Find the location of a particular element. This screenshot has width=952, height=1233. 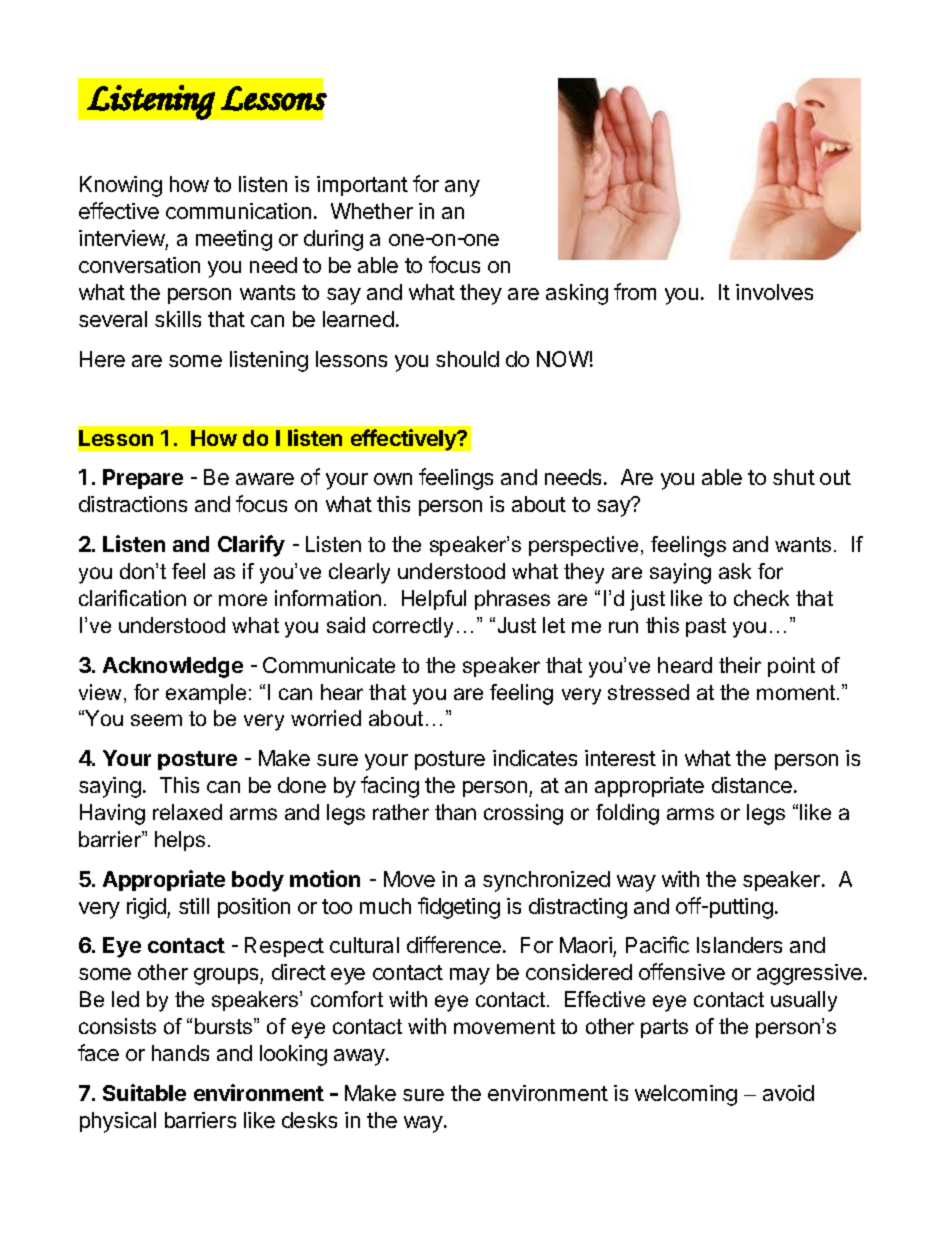

communication is located at coordinates (238, 211).
